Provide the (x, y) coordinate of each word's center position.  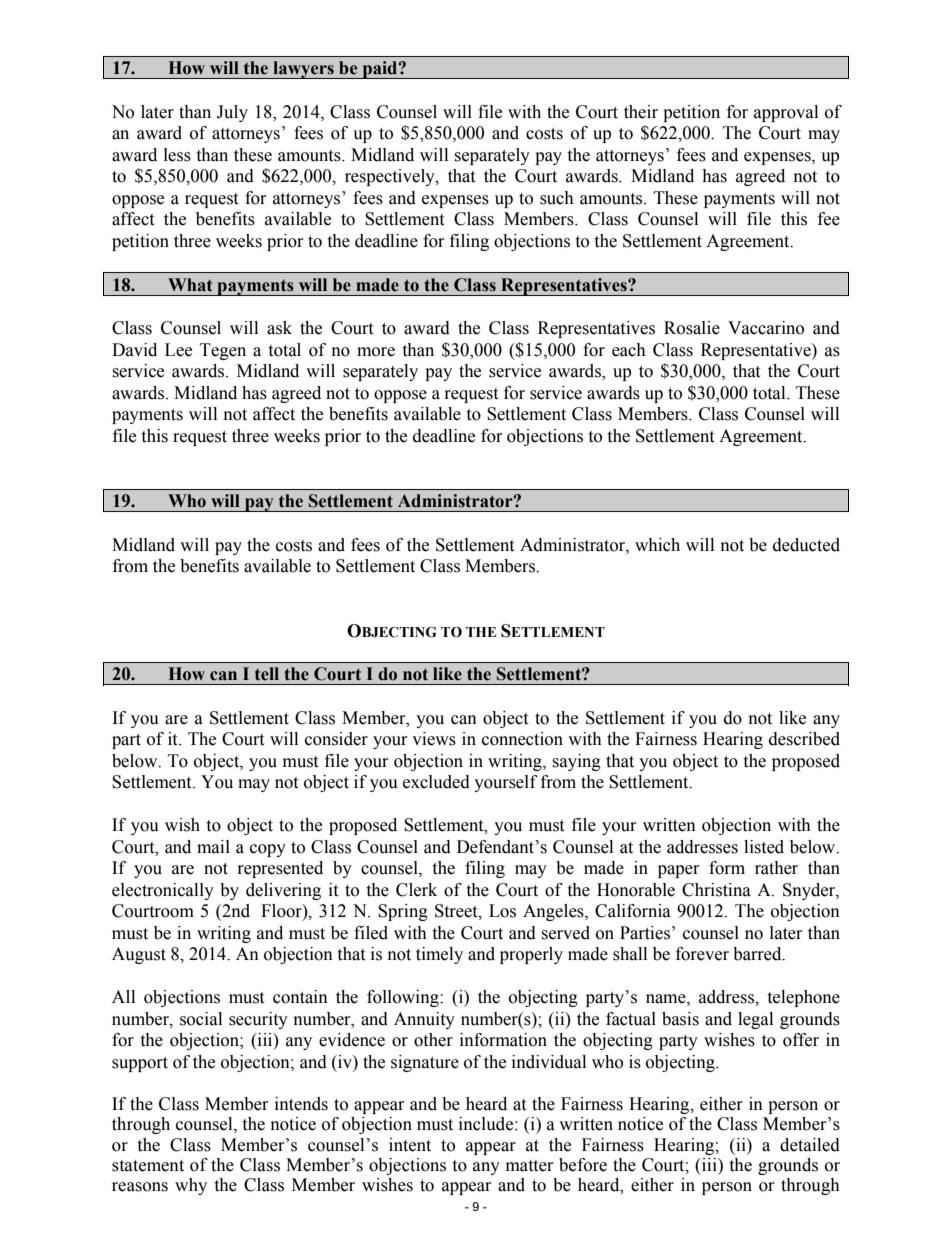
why (191, 1186)
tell (267, 674)
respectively (391, 177)
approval (786, 113)
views (434, 739)
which (657, 545)
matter (530, 1166)
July (232, 113)
